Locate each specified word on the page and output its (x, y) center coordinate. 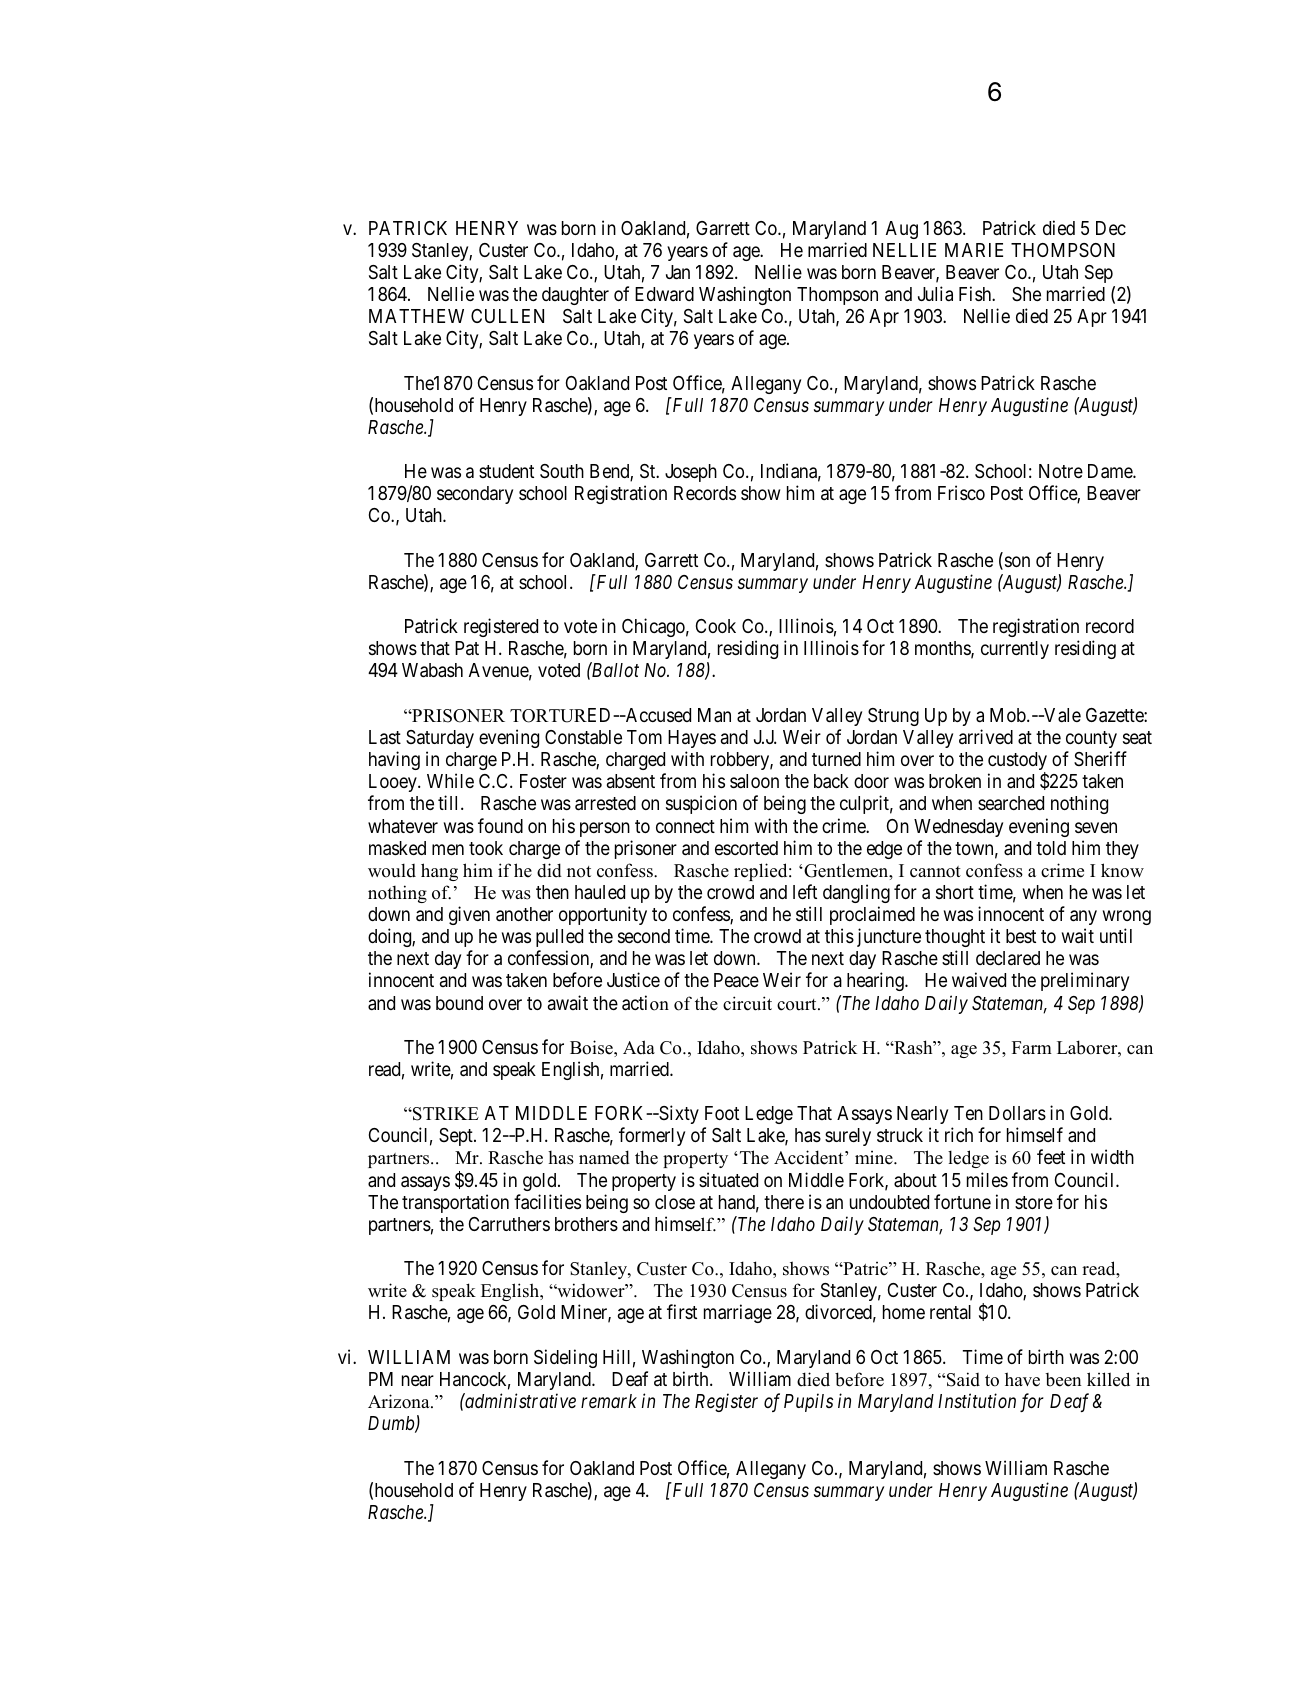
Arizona (400, 1401)
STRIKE (445, 1114)
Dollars (1017, 1113)
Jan (678, 272)
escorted (746, 848)
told (1051, 848)
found (500, 825)
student (506, 471)
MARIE (974, 250)
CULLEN (507, 316)
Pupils (808, 1402)
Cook (716, 626)
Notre (1061, 471)
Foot (722, 1113)
